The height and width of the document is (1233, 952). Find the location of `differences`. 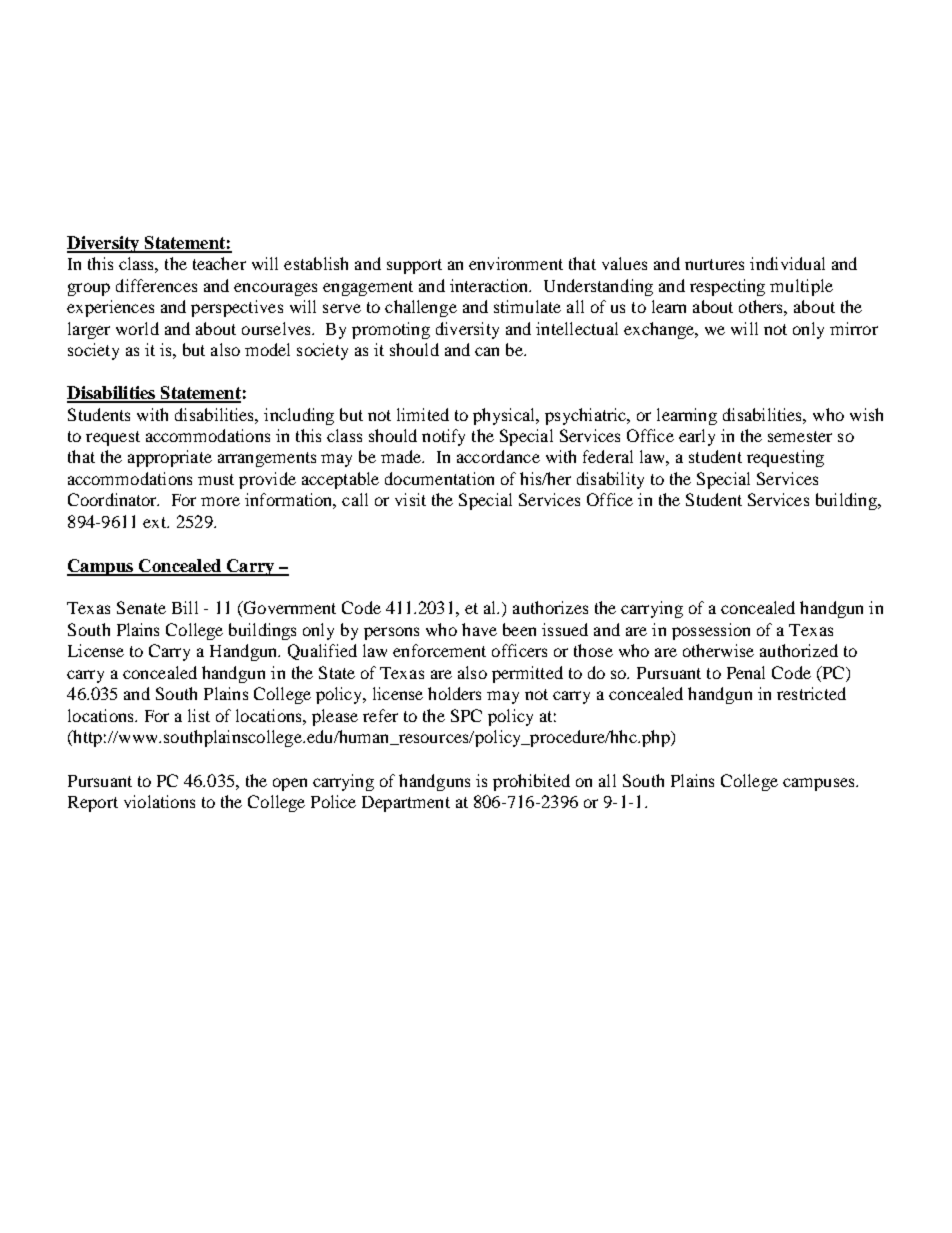

differences is located at coordinates (156, 285).
